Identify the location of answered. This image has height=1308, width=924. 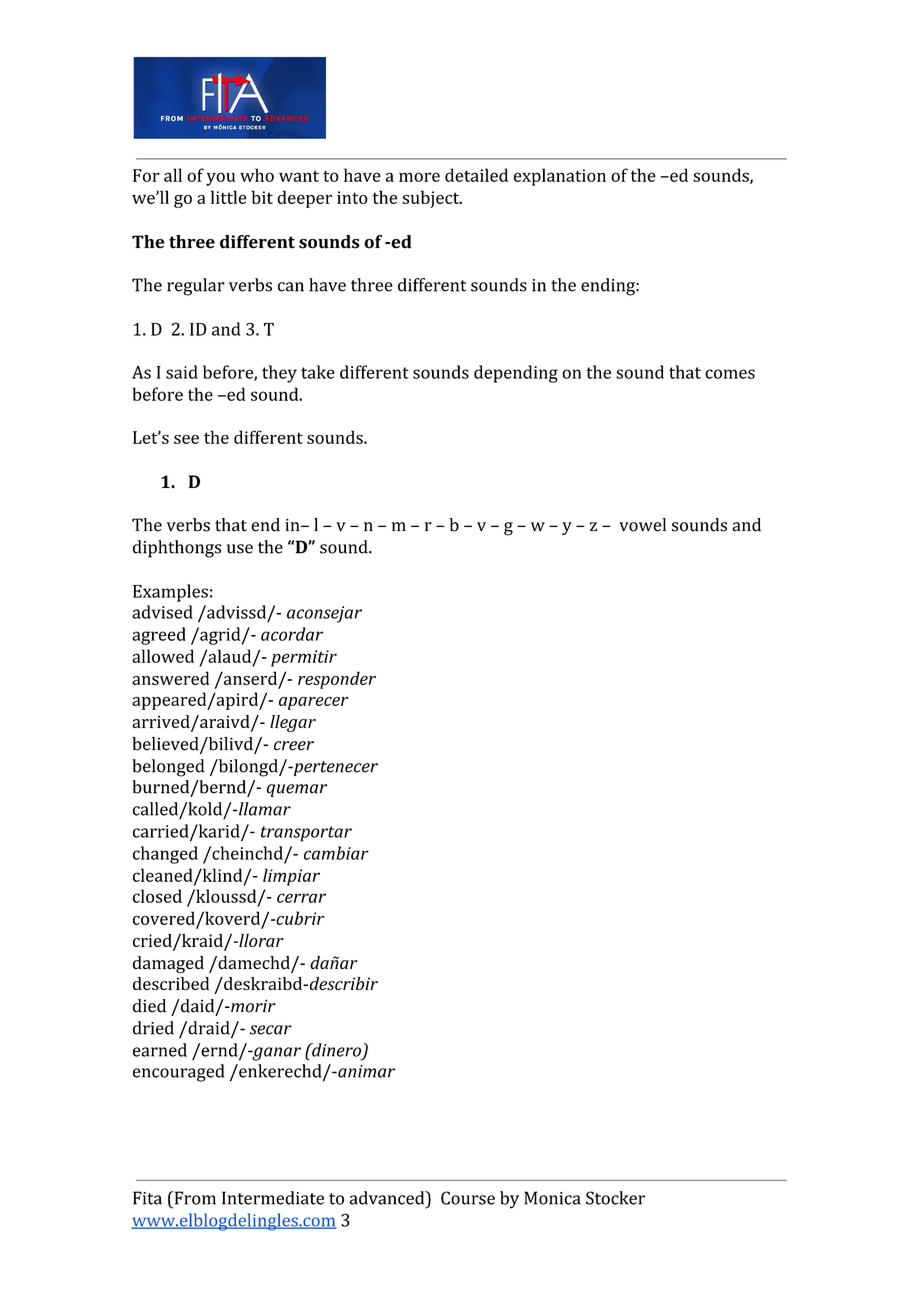
(170, 678).
